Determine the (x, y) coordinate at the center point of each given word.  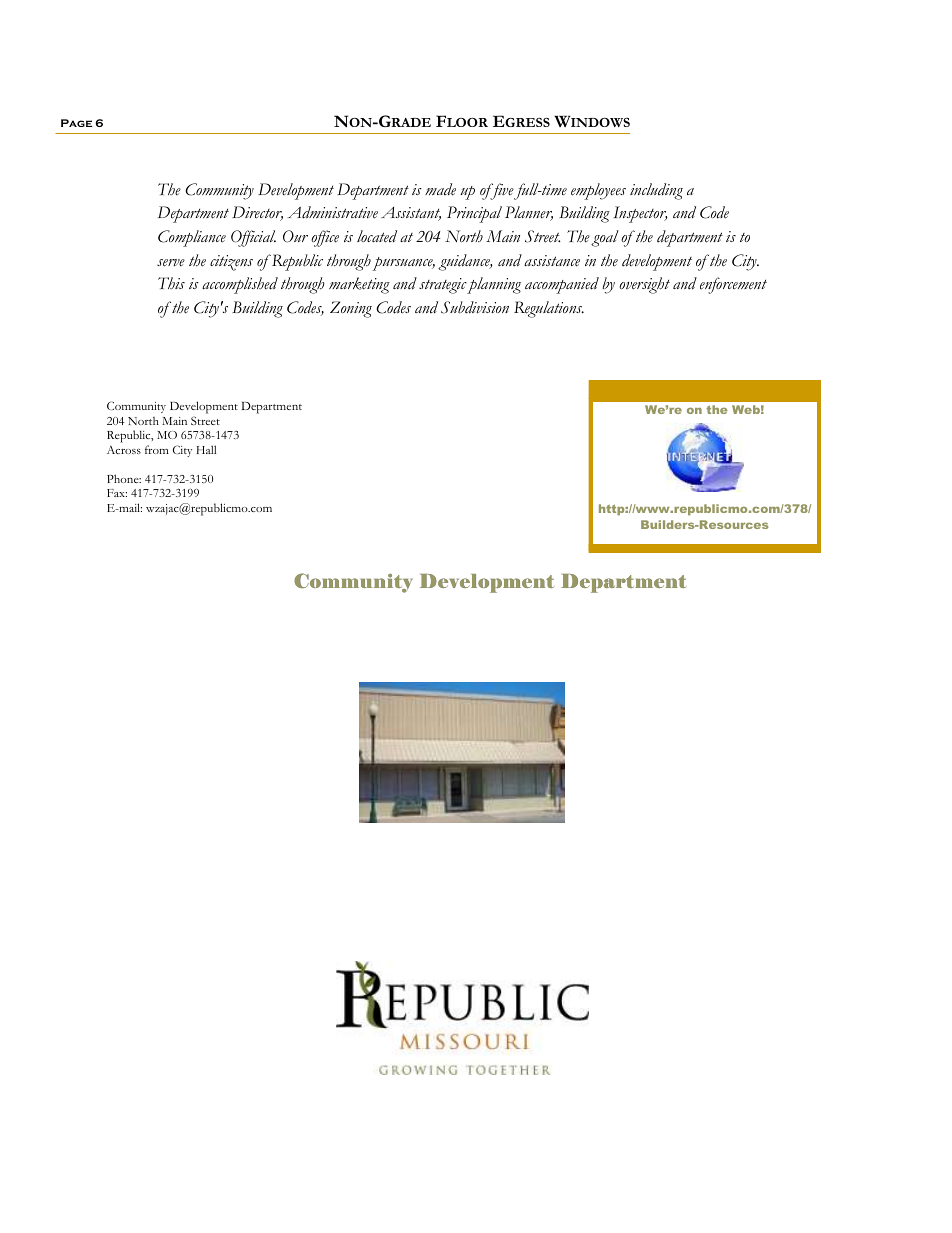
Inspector (640, 214)
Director (257, 213)
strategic (443, 286)
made (440, 189)
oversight (644, 285)
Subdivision (475, 307)
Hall (206, 449)
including (656, 191)
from (157, 449)
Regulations (549, 309)
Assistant (411, 213)
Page (76, 123)
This (171, 283)
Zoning (351, 309)
